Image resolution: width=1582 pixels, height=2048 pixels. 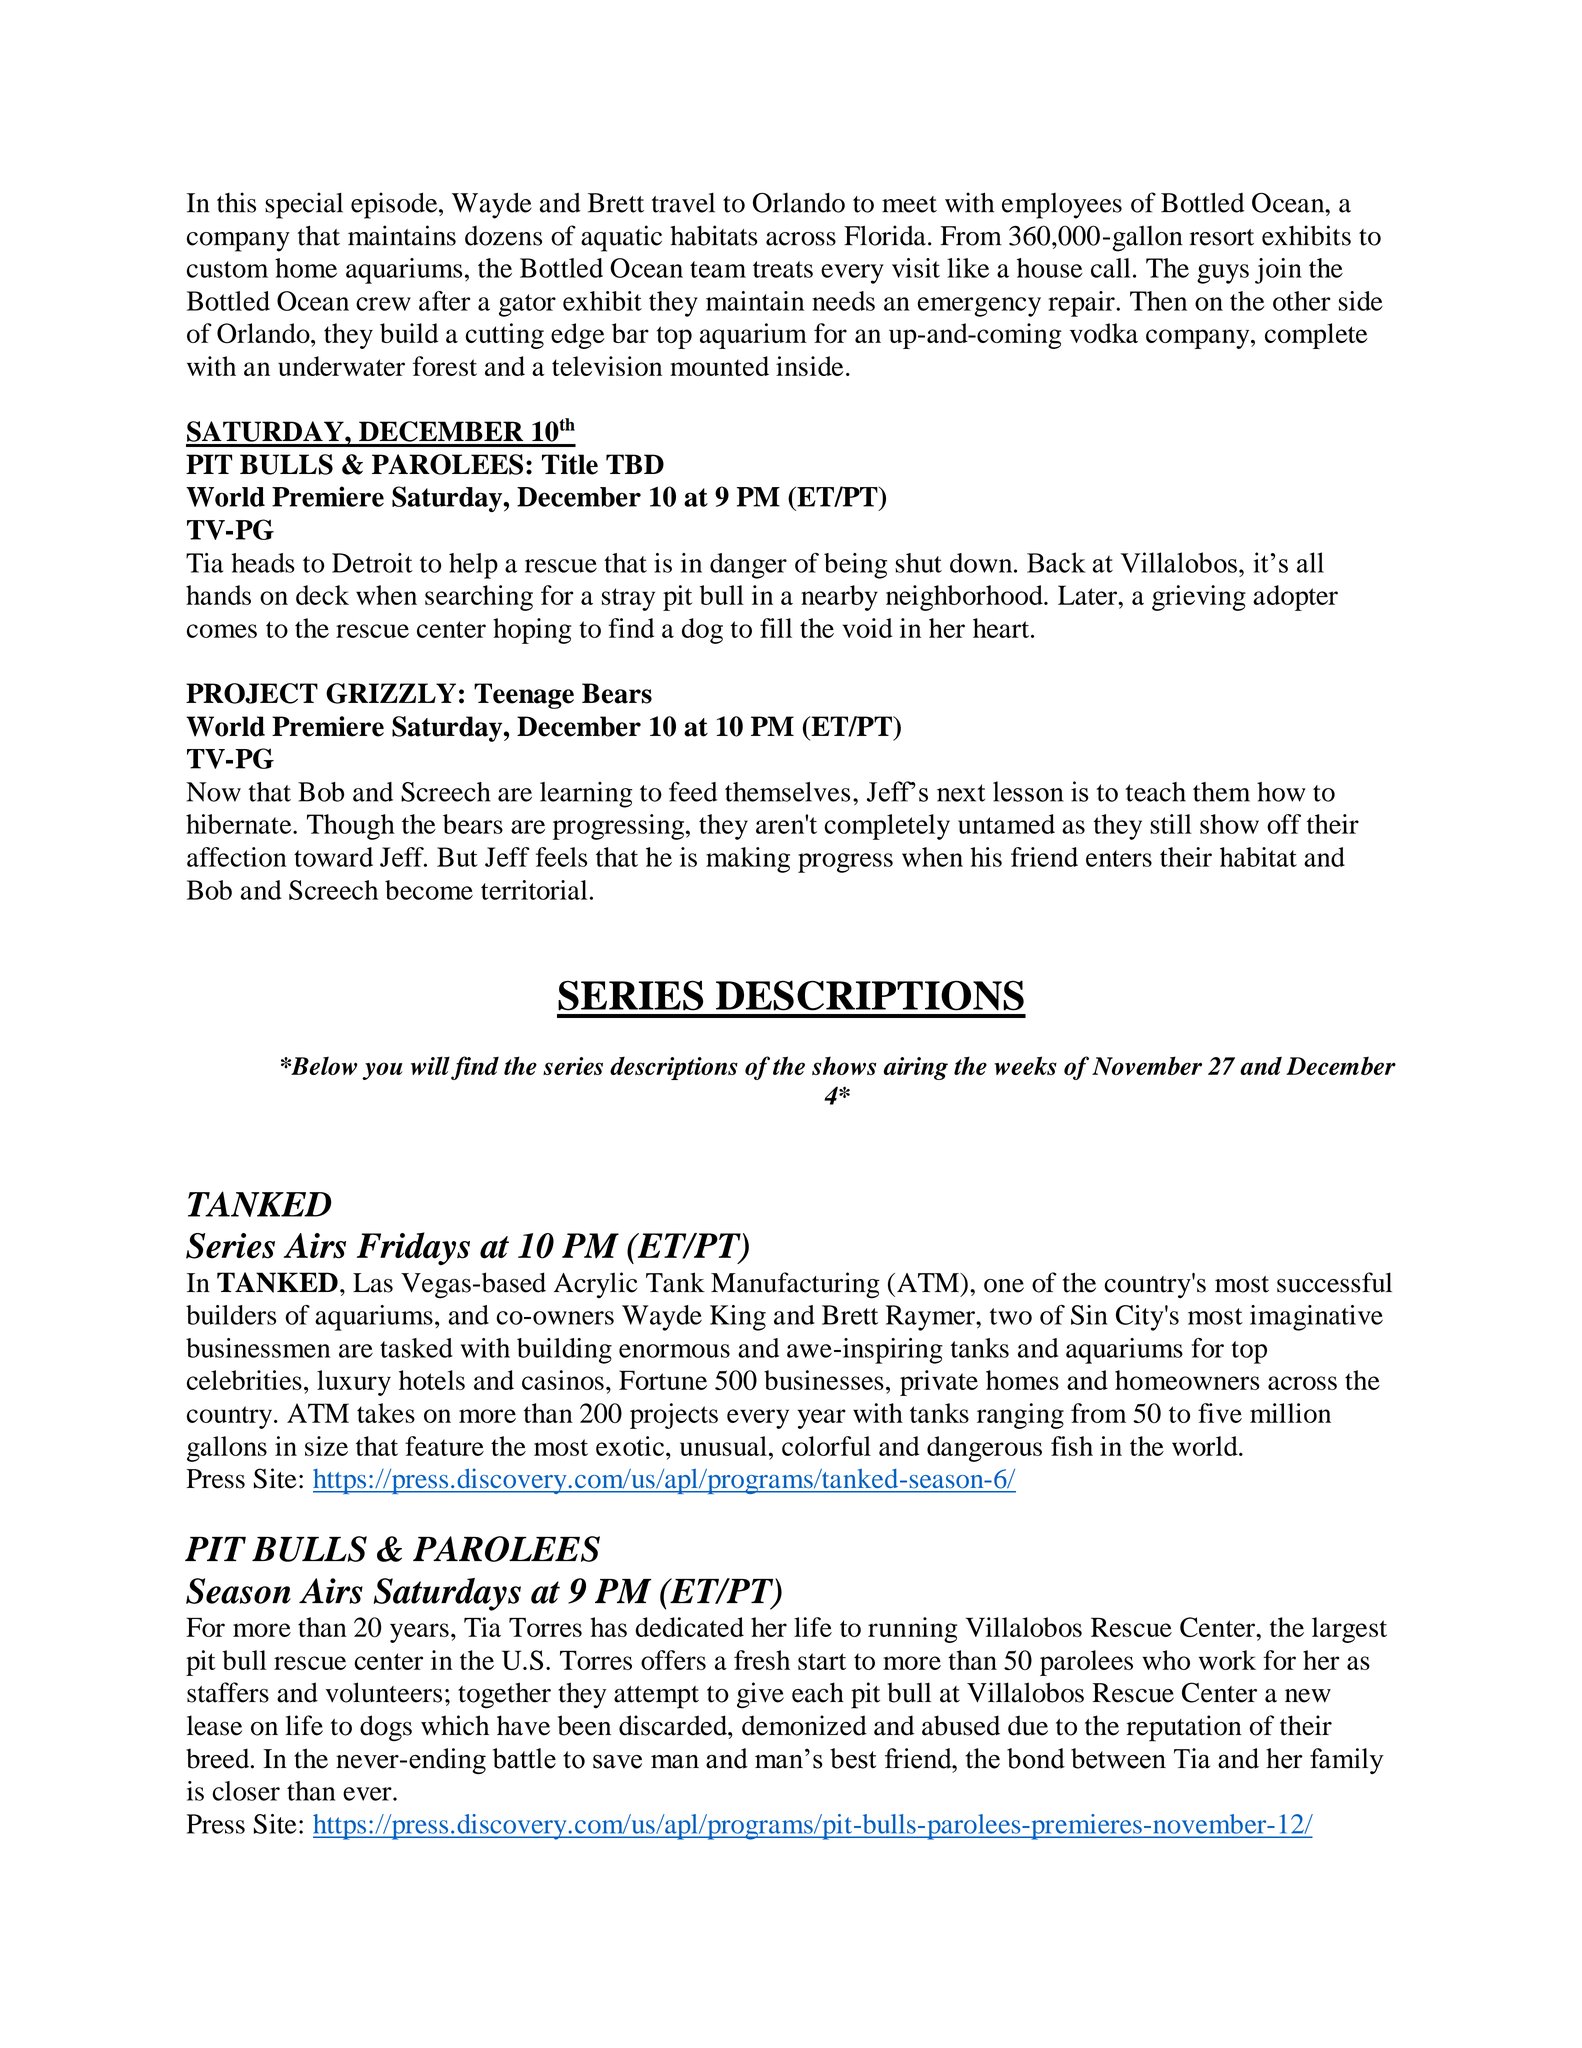 I want to click on five, so click(x=1220, y=1413).
